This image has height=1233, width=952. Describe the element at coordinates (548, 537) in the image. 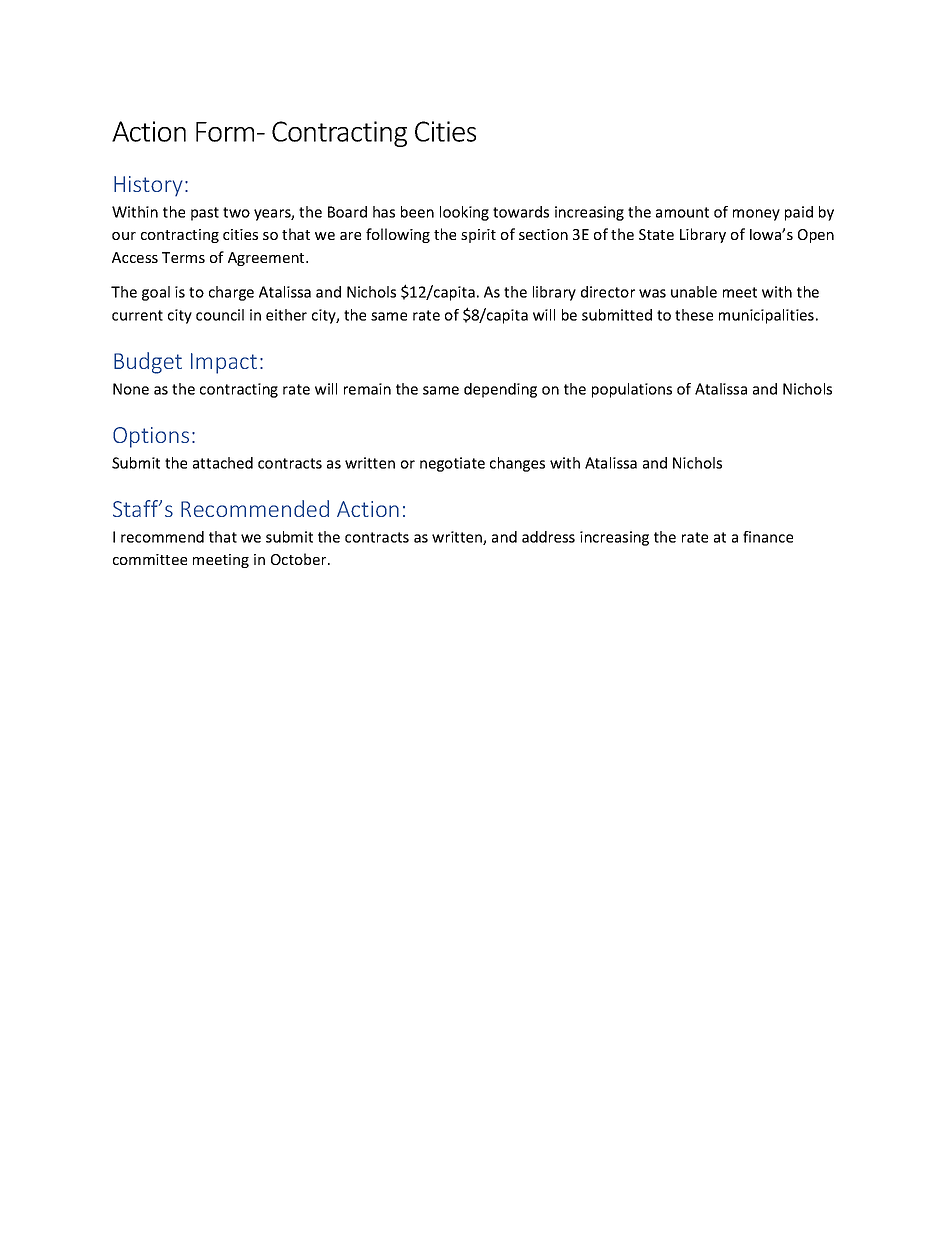

I see `address` at that location.
